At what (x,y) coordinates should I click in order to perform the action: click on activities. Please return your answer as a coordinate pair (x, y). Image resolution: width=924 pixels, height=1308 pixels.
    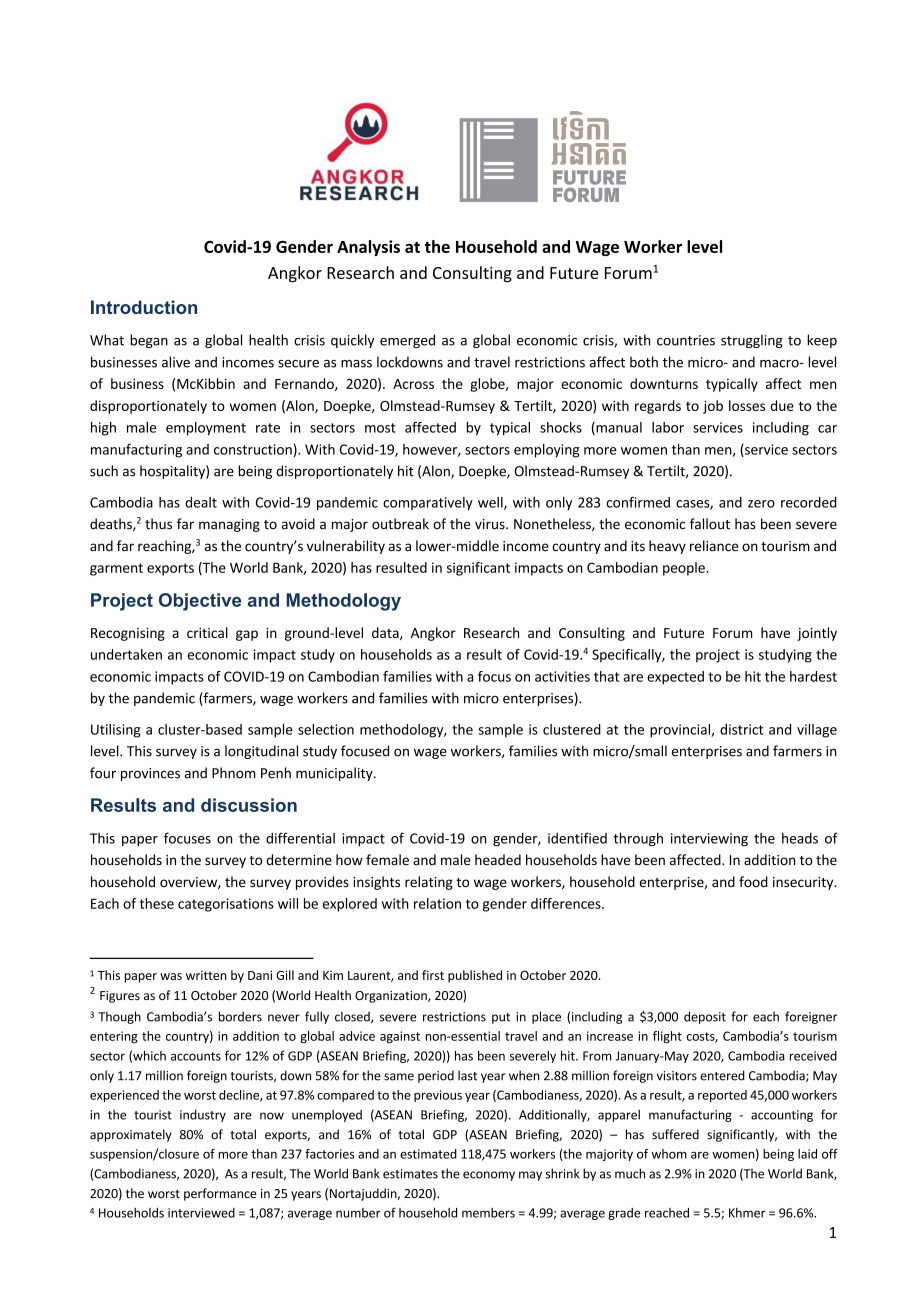
    Looking at the image, I should click on (562, 676).
